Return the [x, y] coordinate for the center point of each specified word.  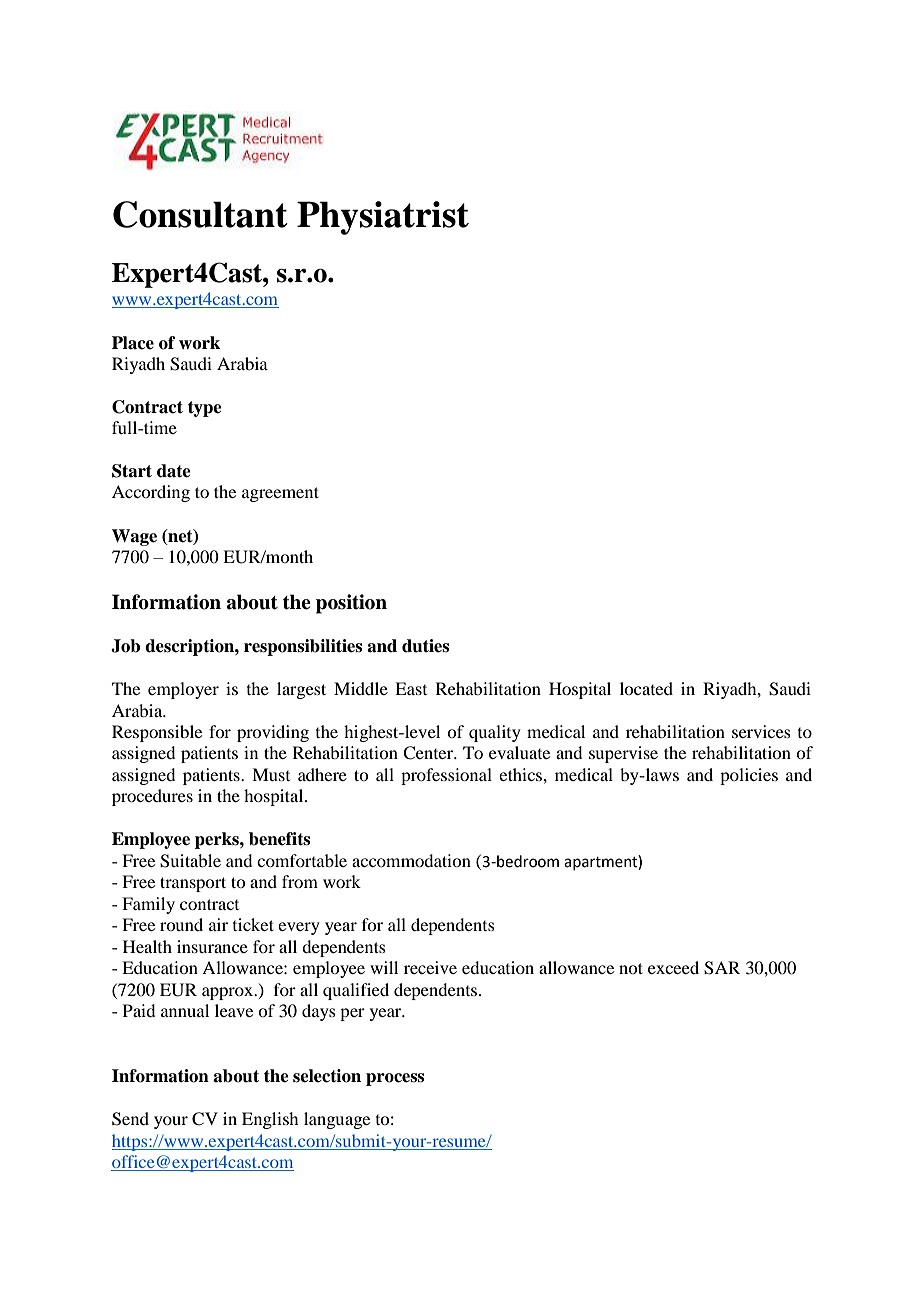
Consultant [200, 214]
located [646, 688]
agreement [280, 494]
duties [425, 646]
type [205, 409]
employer [183, 690]
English [270, 1120]
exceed [673, 967]
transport [193, 884]
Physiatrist [383, 218]
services [761, 731]
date [174, 471]
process [395, 1079]
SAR [722, 968]
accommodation [411, 860]
